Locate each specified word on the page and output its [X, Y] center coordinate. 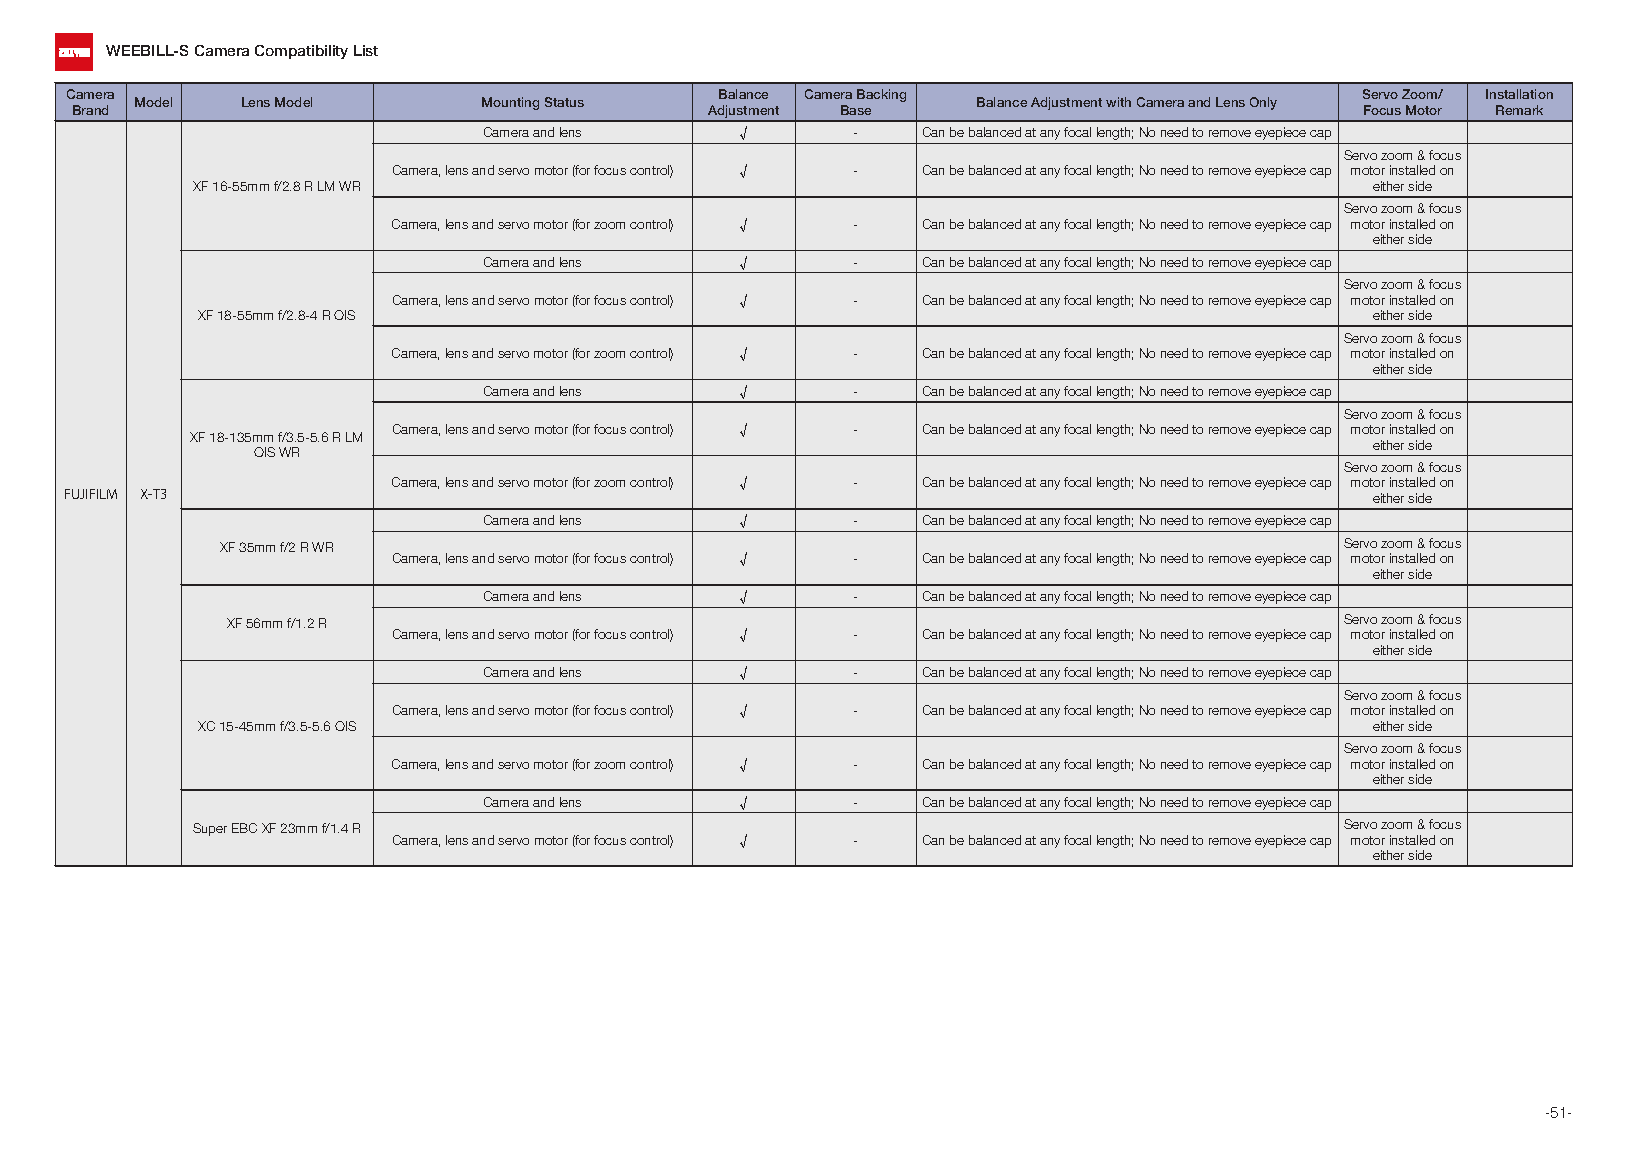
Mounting [510, 103]
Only [1263, 103]
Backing [881, 95]
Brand [90, 110]
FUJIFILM [91, 494]
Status [564, 102]
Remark [1519, 110]
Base [856, 110]
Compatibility [301, 52]
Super [210, 829]
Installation [1519, 94]
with [1118, 102]
